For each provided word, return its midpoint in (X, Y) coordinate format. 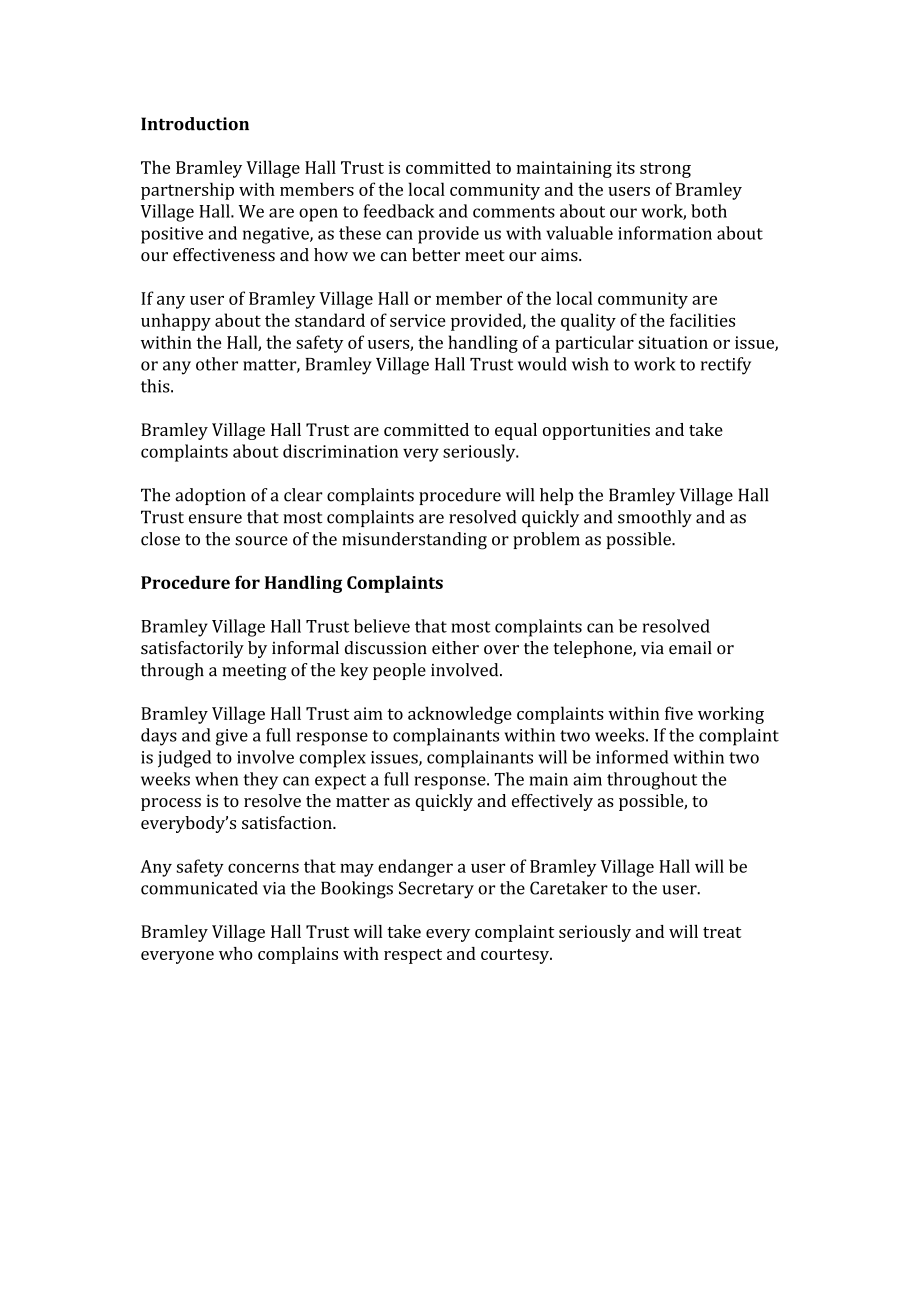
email (690, 647)
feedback (398, 211)
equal (516, 431)
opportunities (596, 431)
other (217, 364)
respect (413, 956)
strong (665, 170)
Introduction (195, 124)
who (236, 953)
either (455, 647)
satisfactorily (192, 649)
